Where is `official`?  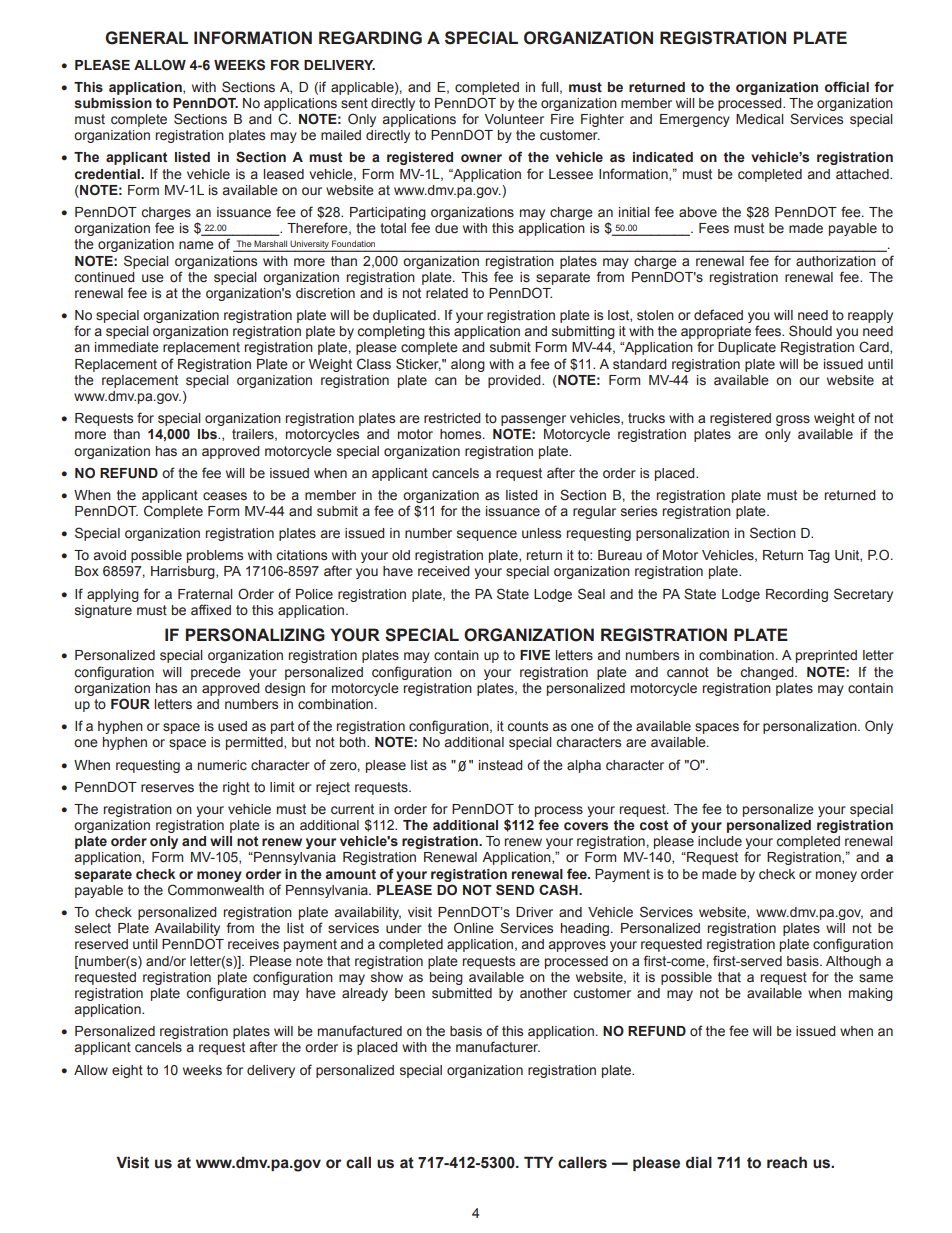 official is located at coordinates (847, 86).
